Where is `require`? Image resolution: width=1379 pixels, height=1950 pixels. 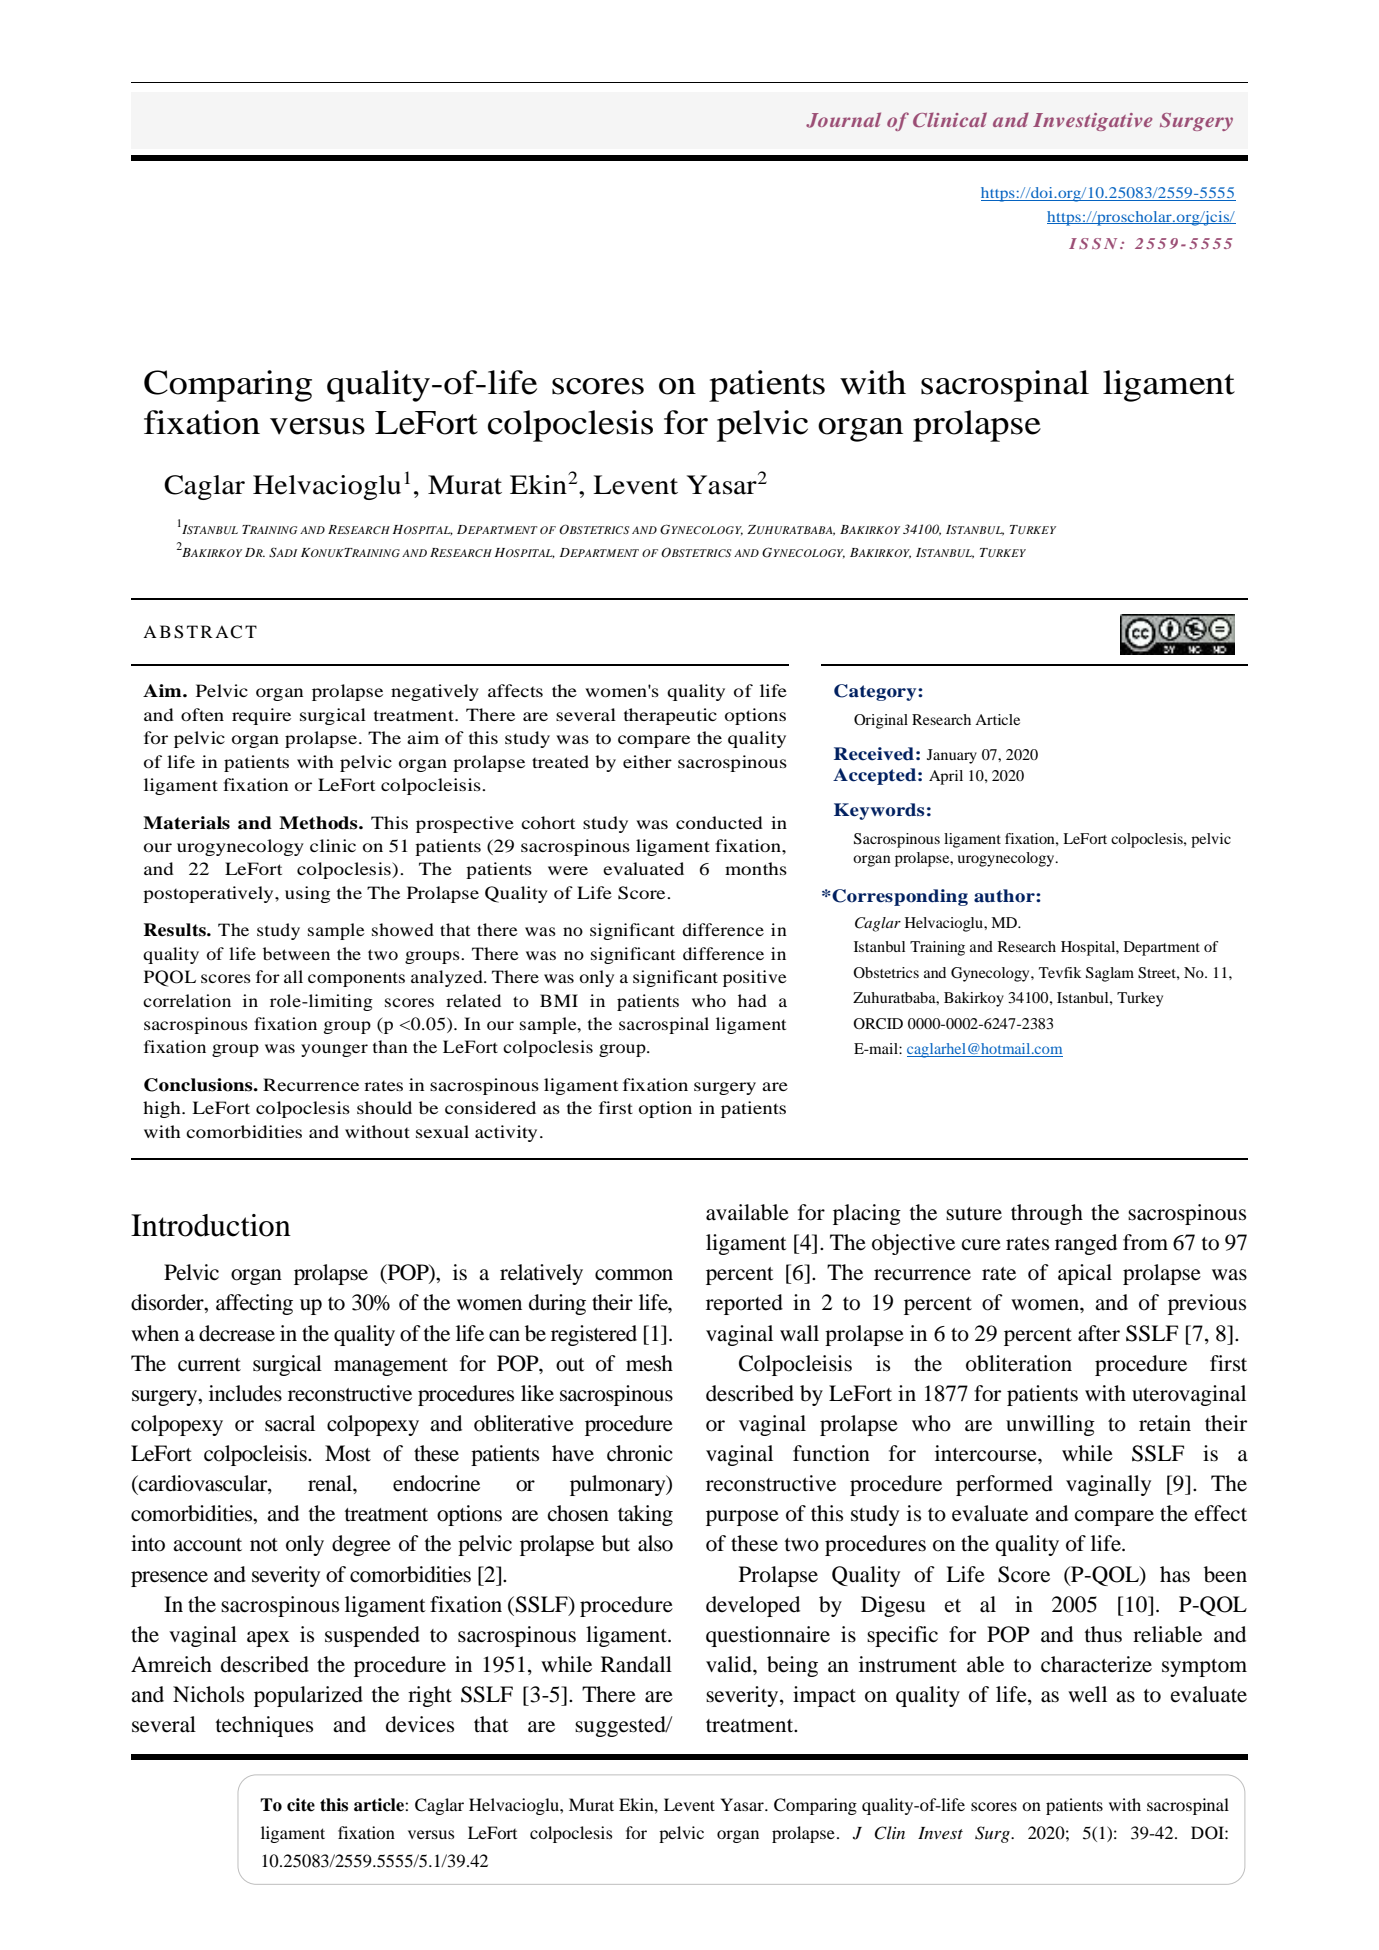
require is located at coordinates (261, 716).
